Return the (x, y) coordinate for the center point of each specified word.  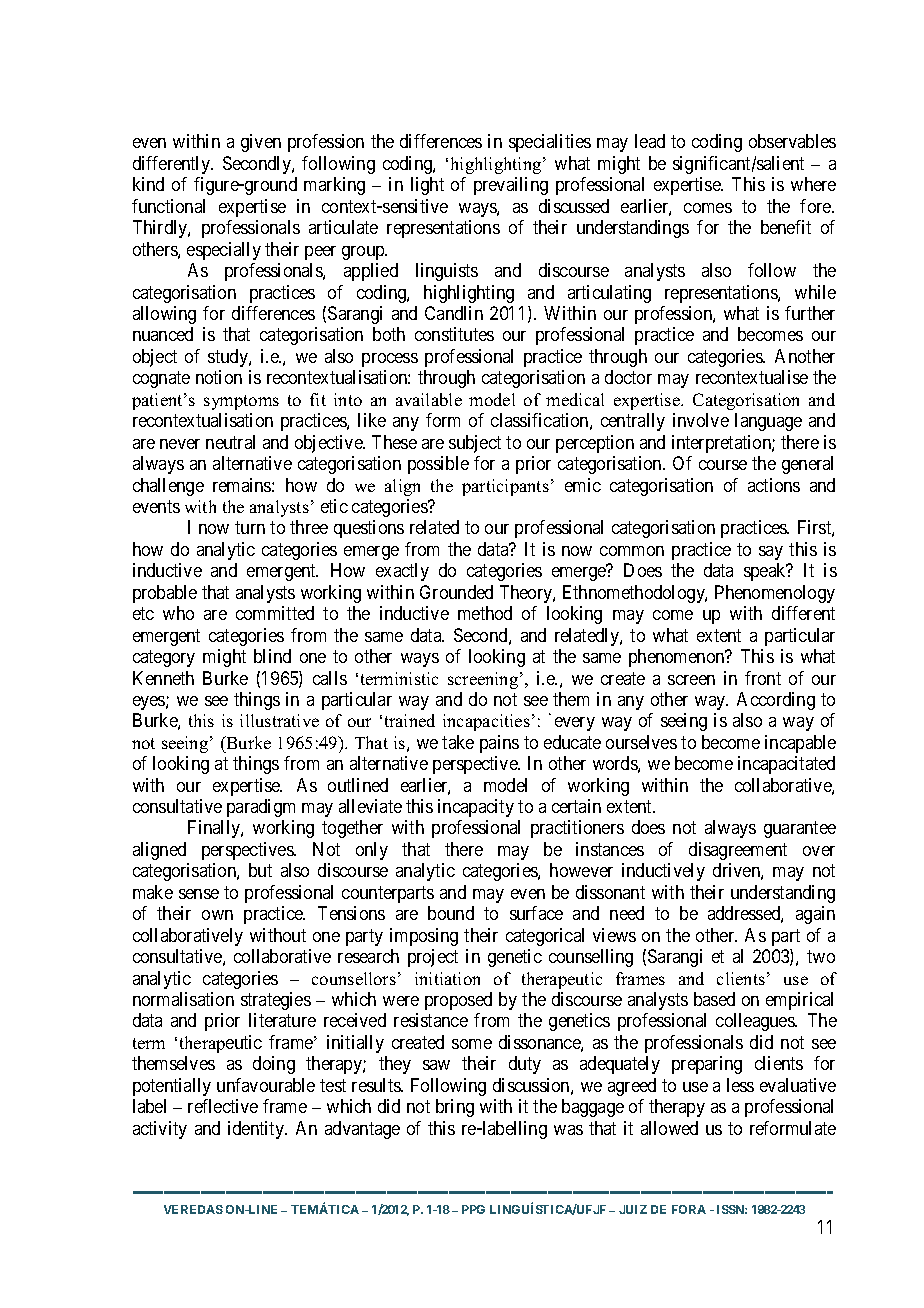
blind (272, 656)
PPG (473, 1209)
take (458, 742)
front (763, 678)
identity (257, 1130)
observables (792, 141)
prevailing (511, 186)
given (261, 143)
